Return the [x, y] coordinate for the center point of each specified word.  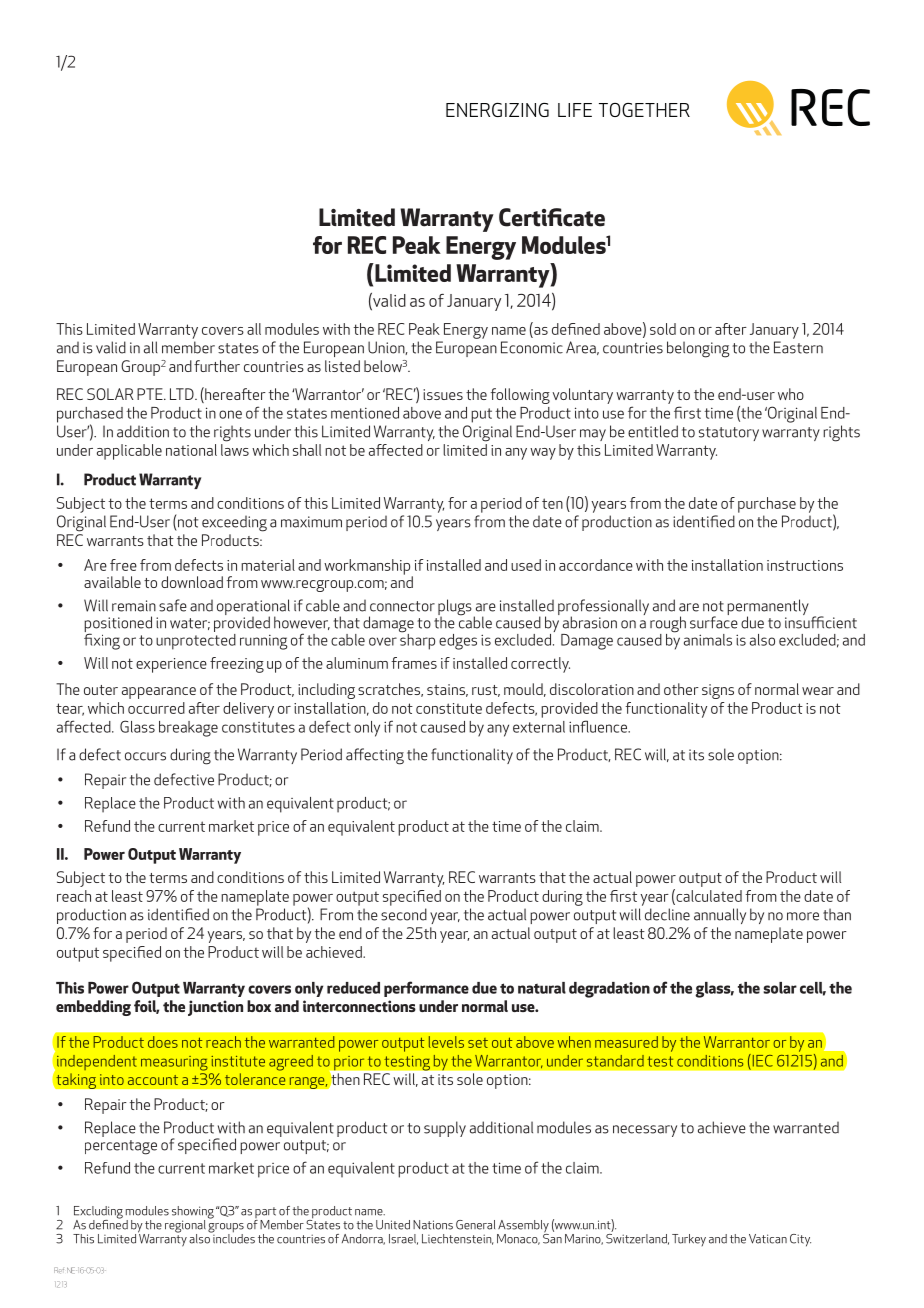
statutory [729, 434]
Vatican [768, 1239]
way [543, 454]
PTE [151, 394]
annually [720, 916]
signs [718, 691]
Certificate [552, 217]
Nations [433, 1225]
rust [486, 691]
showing [193, 1213]
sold [663, 329]
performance [426, 989]
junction [215, 1008]
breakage [188, 729]
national [191, 450]
